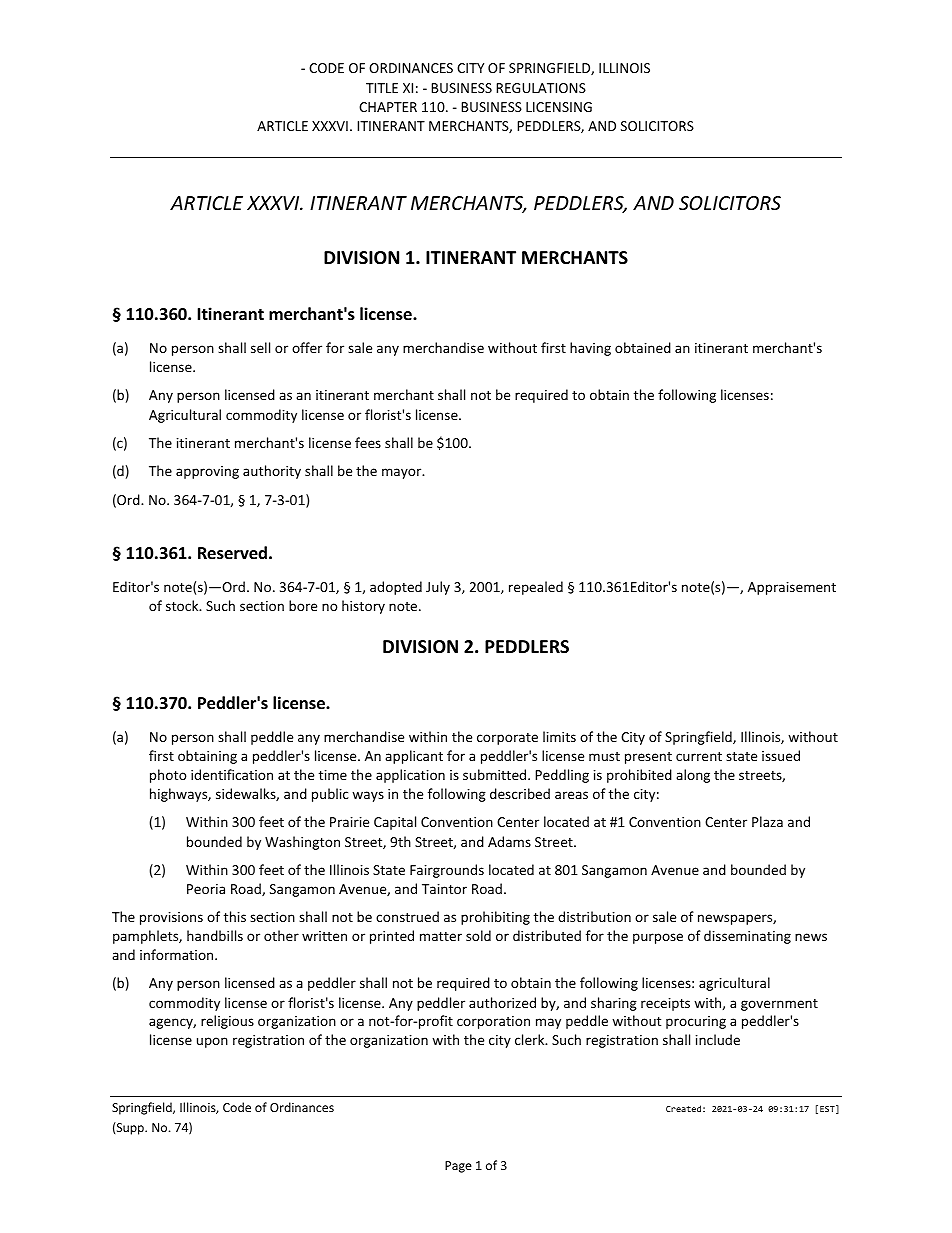  I want to click on having, so click(590, 349).
